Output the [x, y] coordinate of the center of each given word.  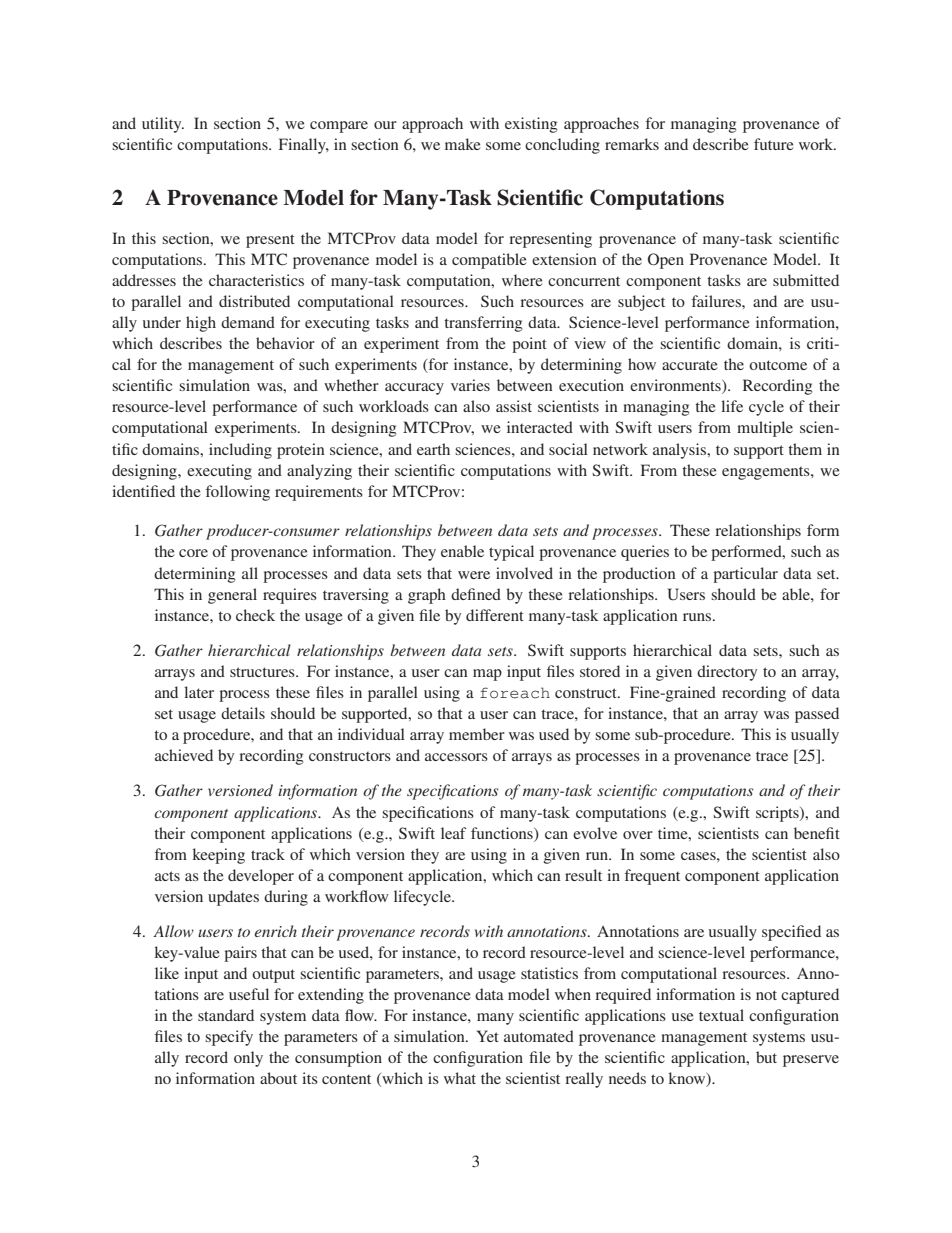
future [774, 144]
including [240, 451]
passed [817, 715]
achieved [184, 755]
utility [163, 125]
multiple [765, 429]
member [477, 734]
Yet [488, 1036]
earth [433, 449]
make [463, 144]
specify [229, 1038]
